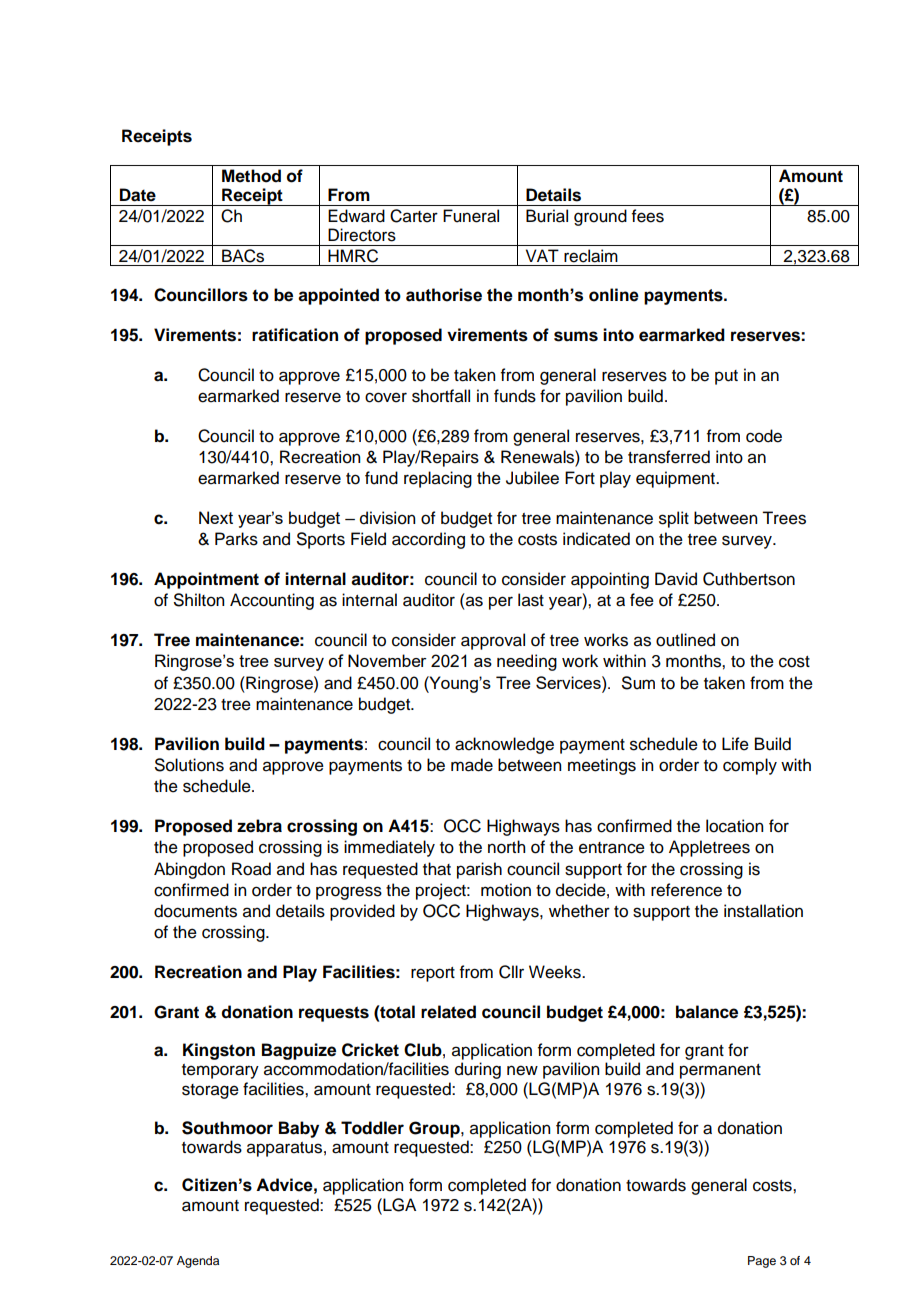 The height and width of the screenshot is (1308, 924). I want to click on Group, so click(435, 1129).
